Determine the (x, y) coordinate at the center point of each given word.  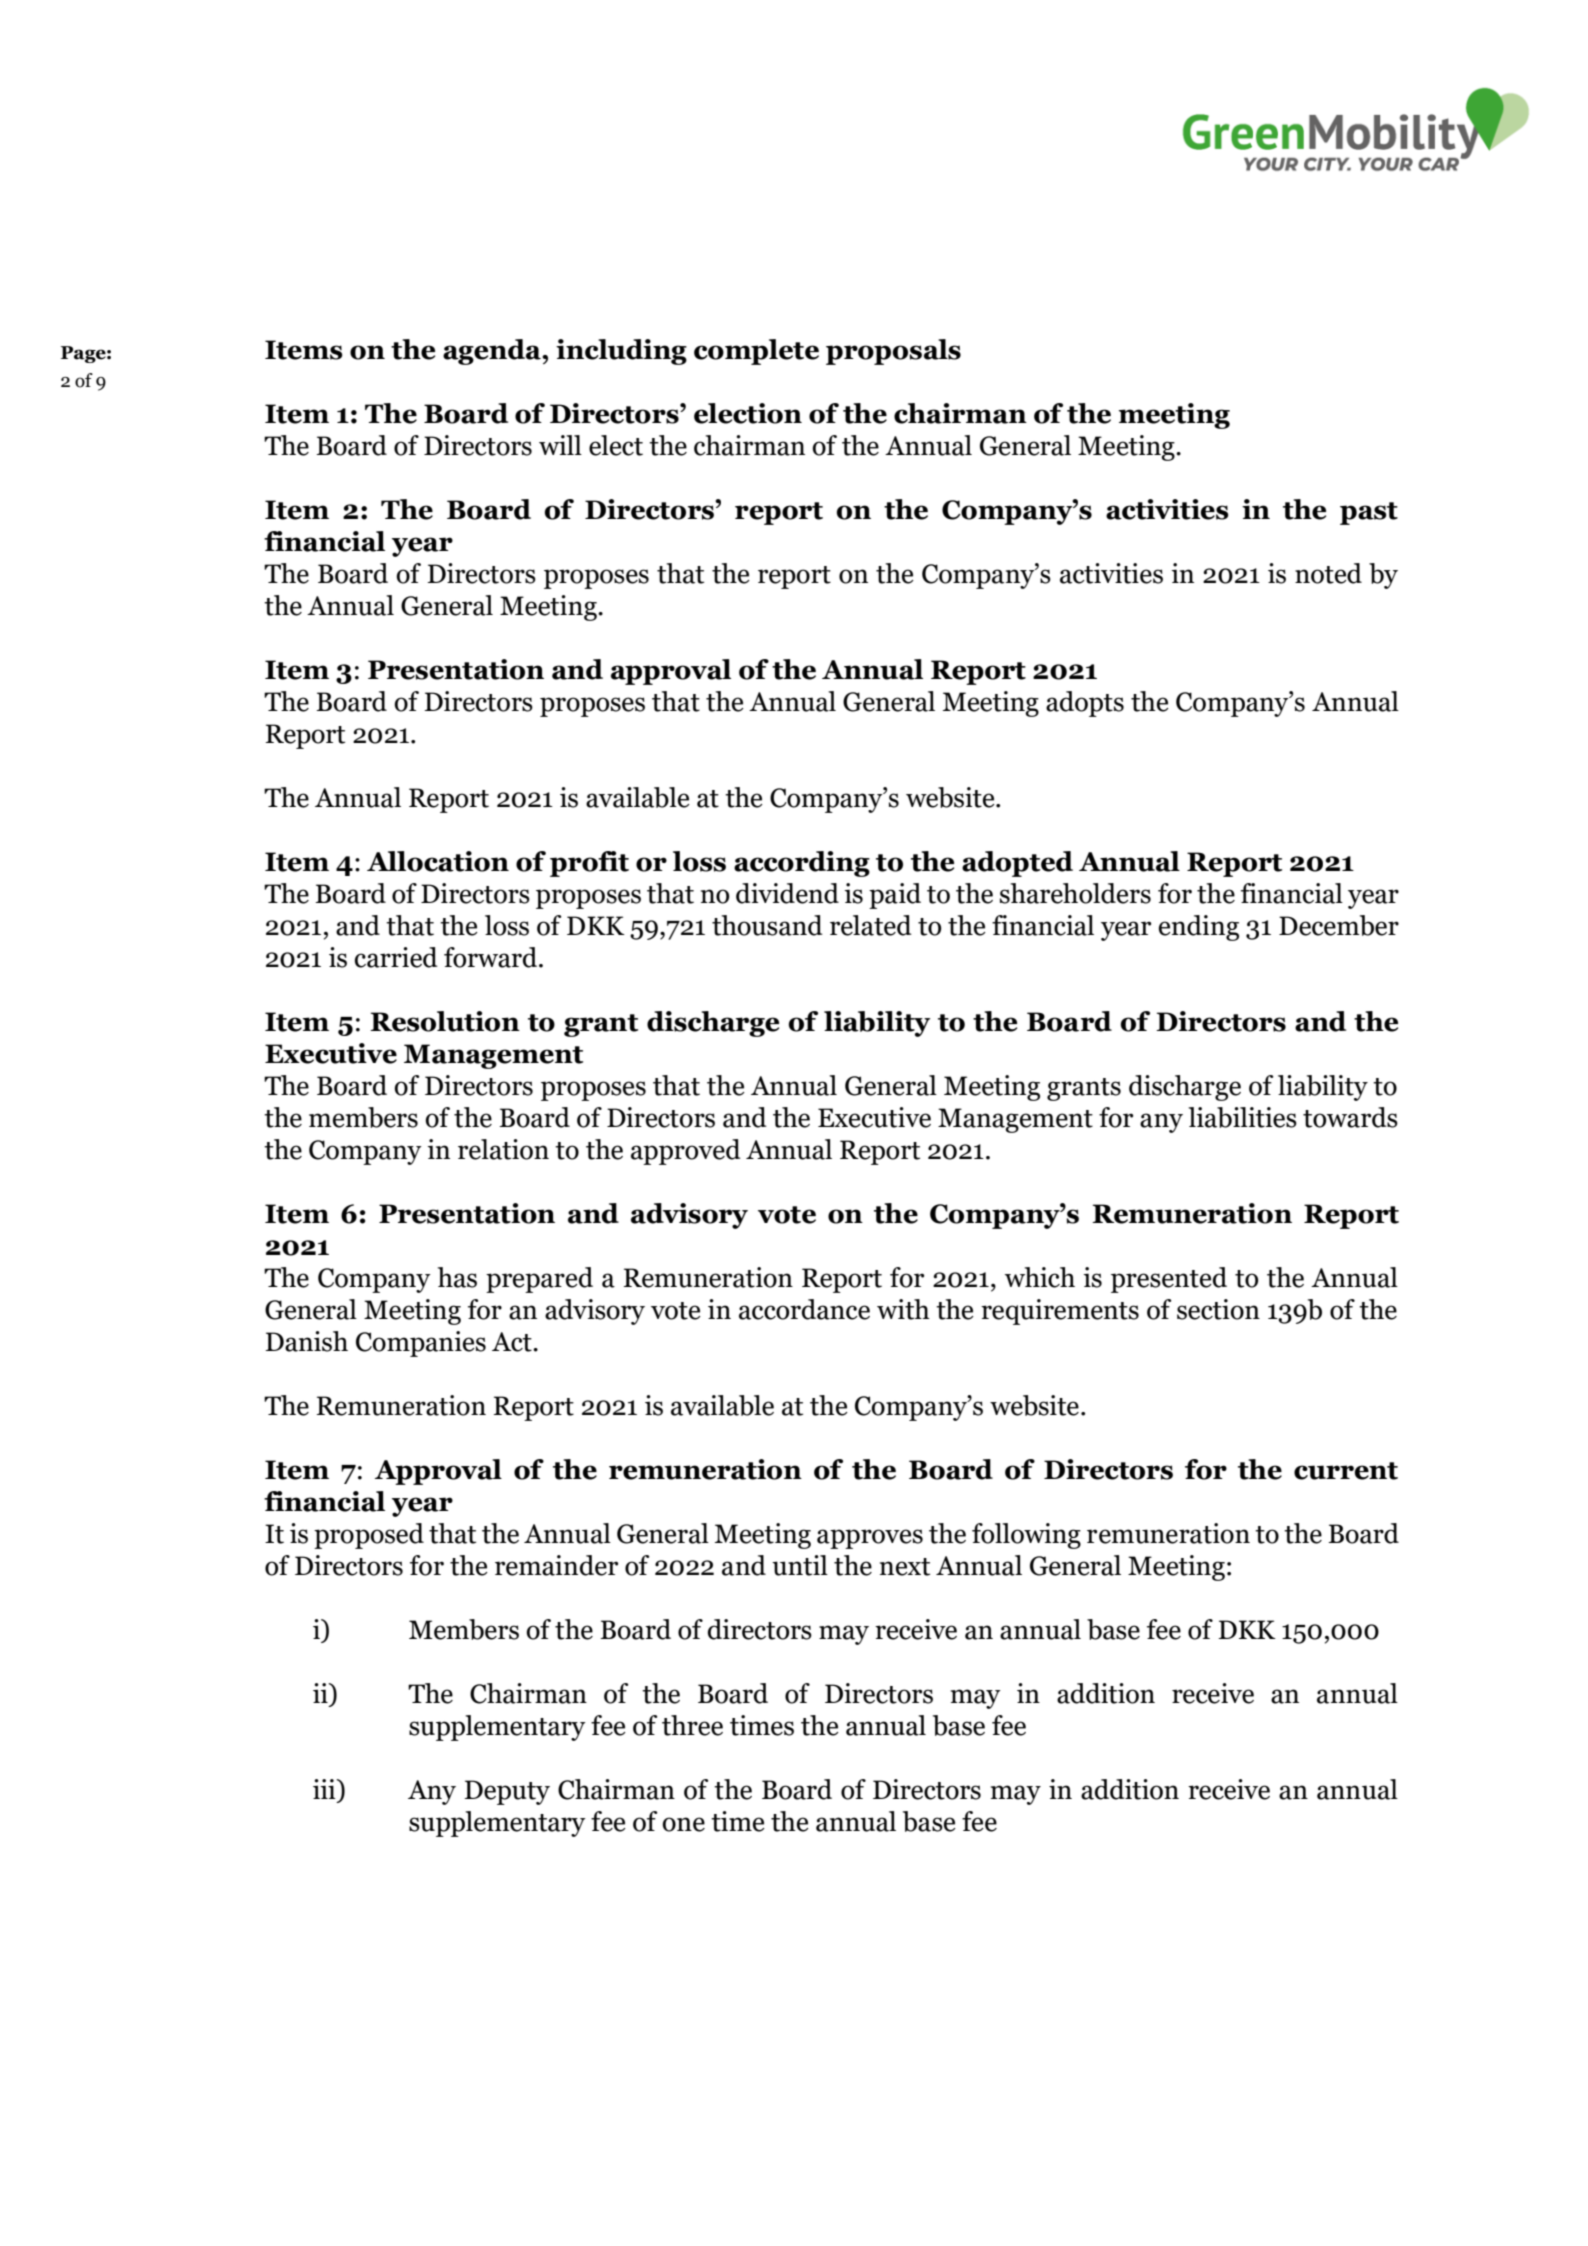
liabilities (1242, 1117)
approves (870, 1539)
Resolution (445, 1021)
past (1369, 513)
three (692, 1725)
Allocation (438, 861)
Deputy (507, 1792)
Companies (421, 1344)
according (802, 864)
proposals (893, 352)
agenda (493, 352)
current (1346, 1471)
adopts (1085, 704)
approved (686, 1152)
